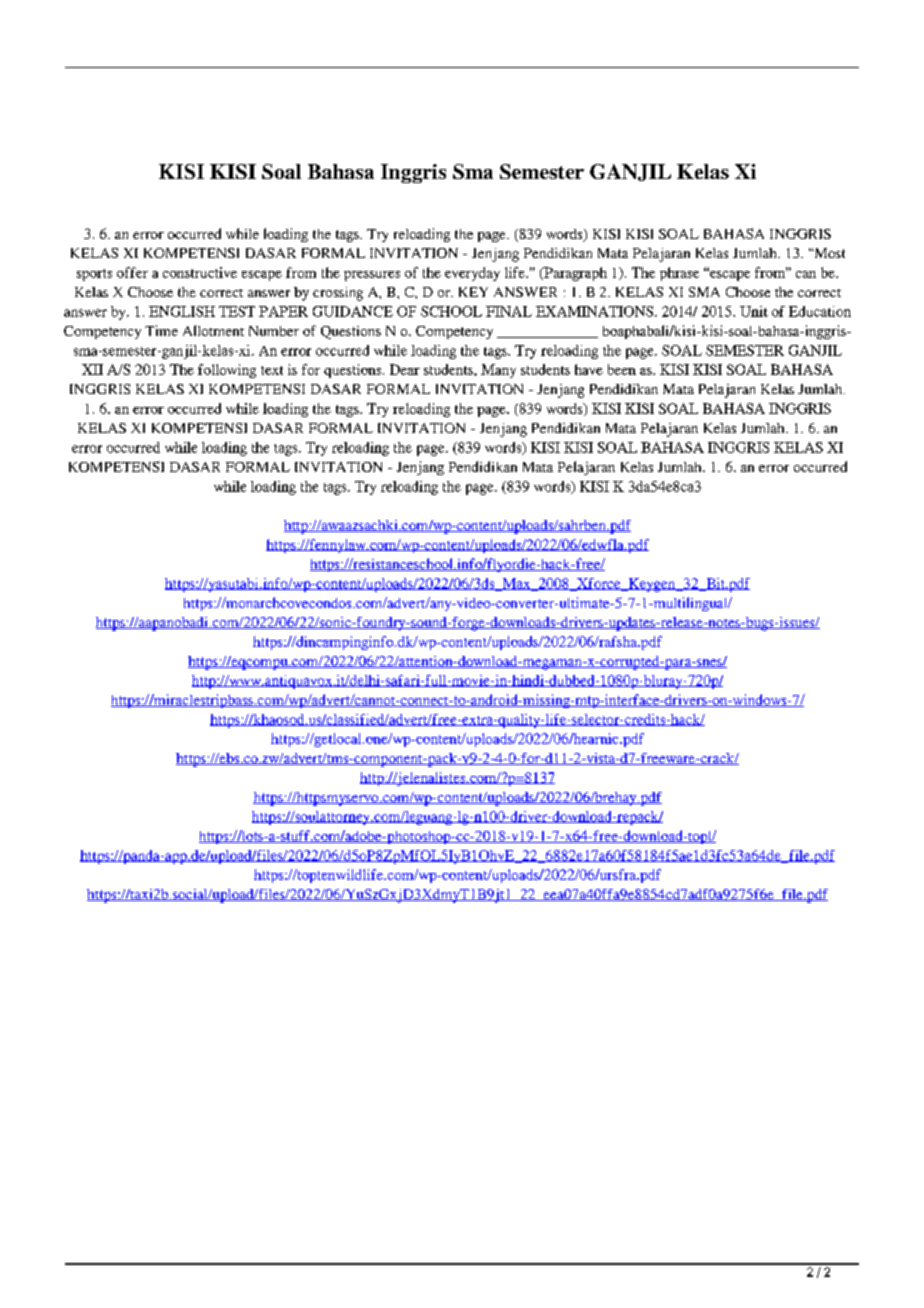 This document has height=1308, width=924. Describe the element at coordinates (820, 311) in the document. I see `Education` at that location.
